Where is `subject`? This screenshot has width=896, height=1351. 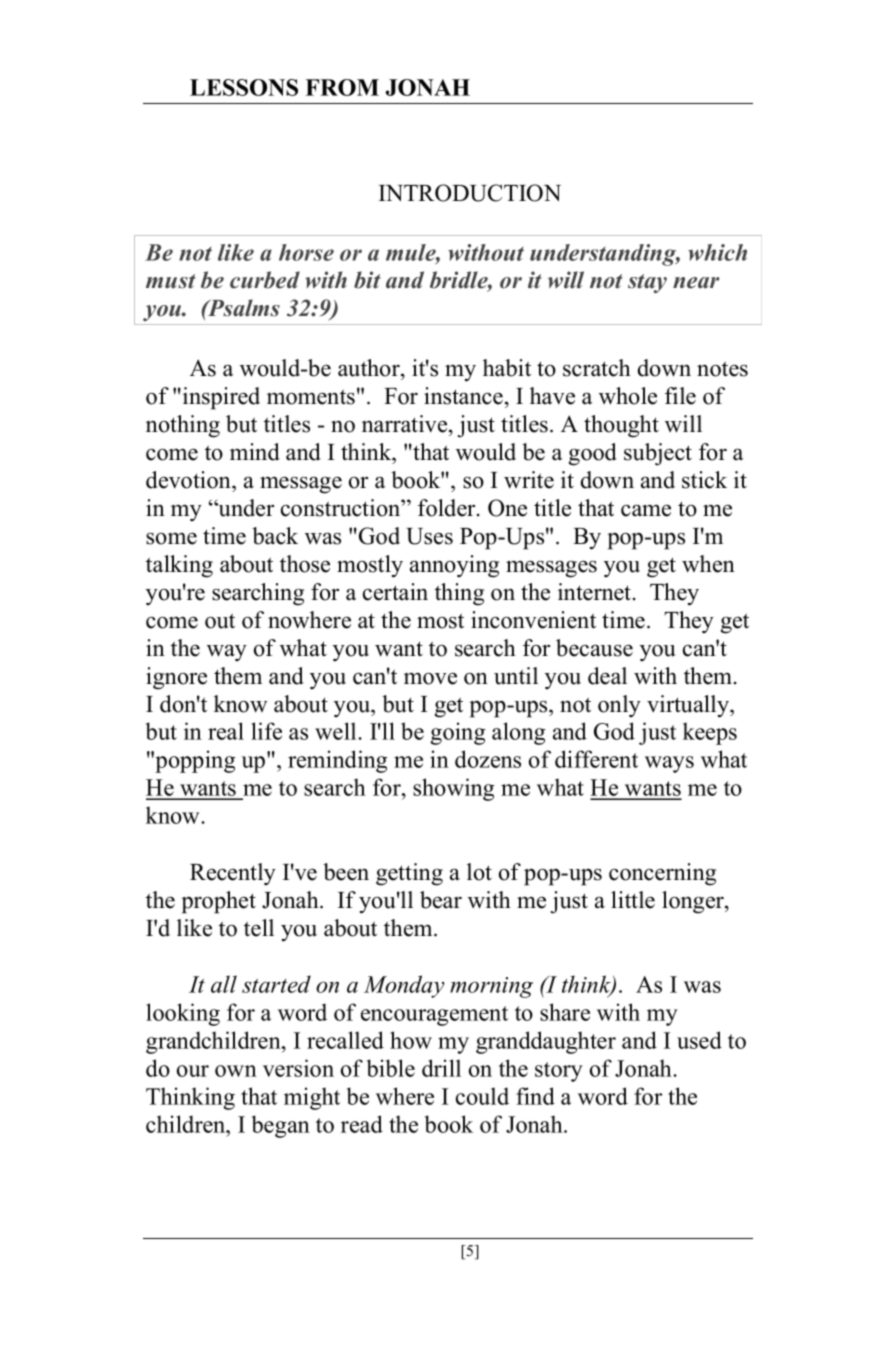 subject is located at coordinates (658, 454).
